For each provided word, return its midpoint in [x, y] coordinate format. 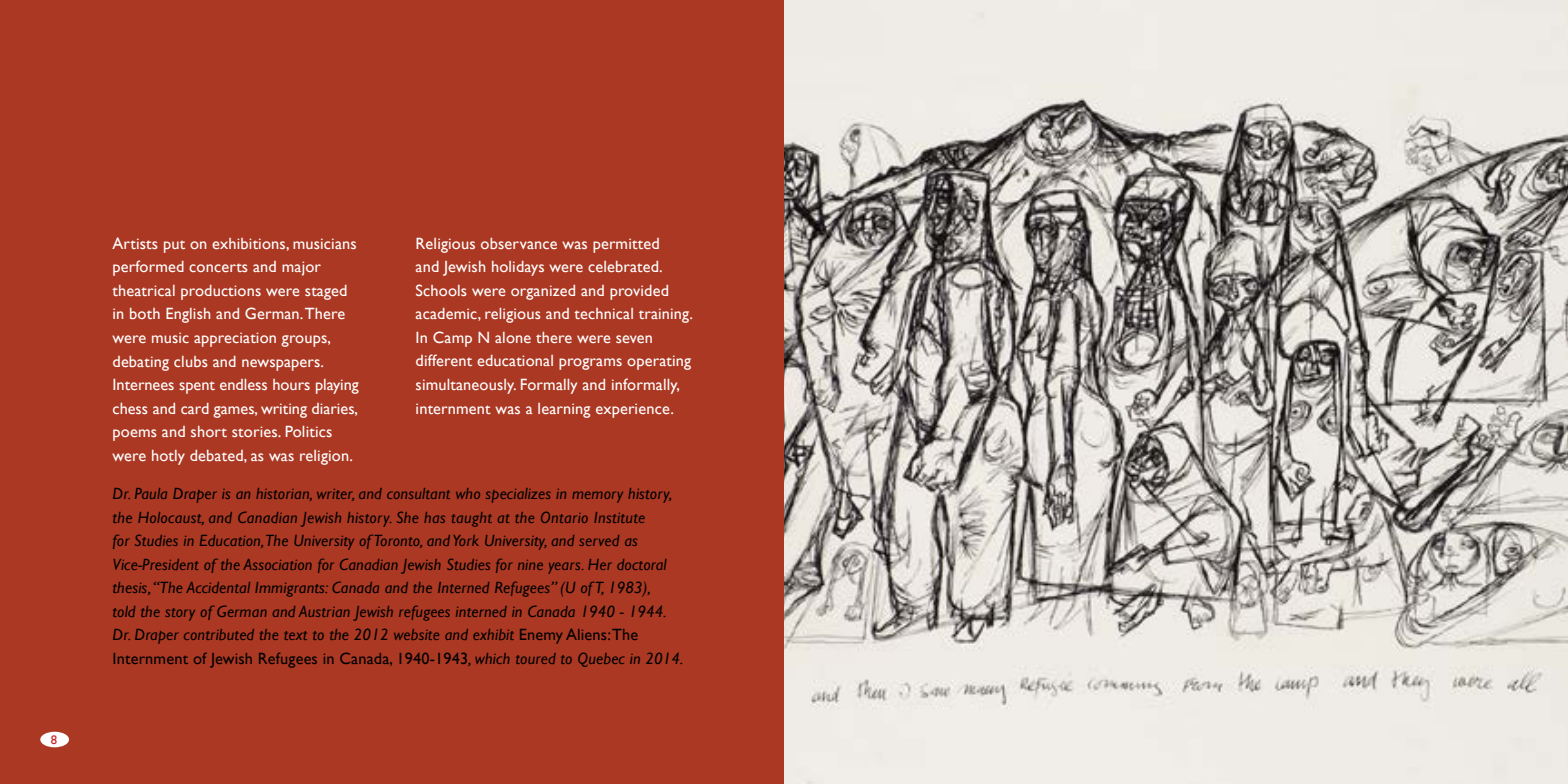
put [174, 247]
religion [325, 457]
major [301, 268]
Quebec [601, 660]
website [416, 634]
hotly [168, 457]
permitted [626, 245]
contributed [219, 634]
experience [634, 410]
